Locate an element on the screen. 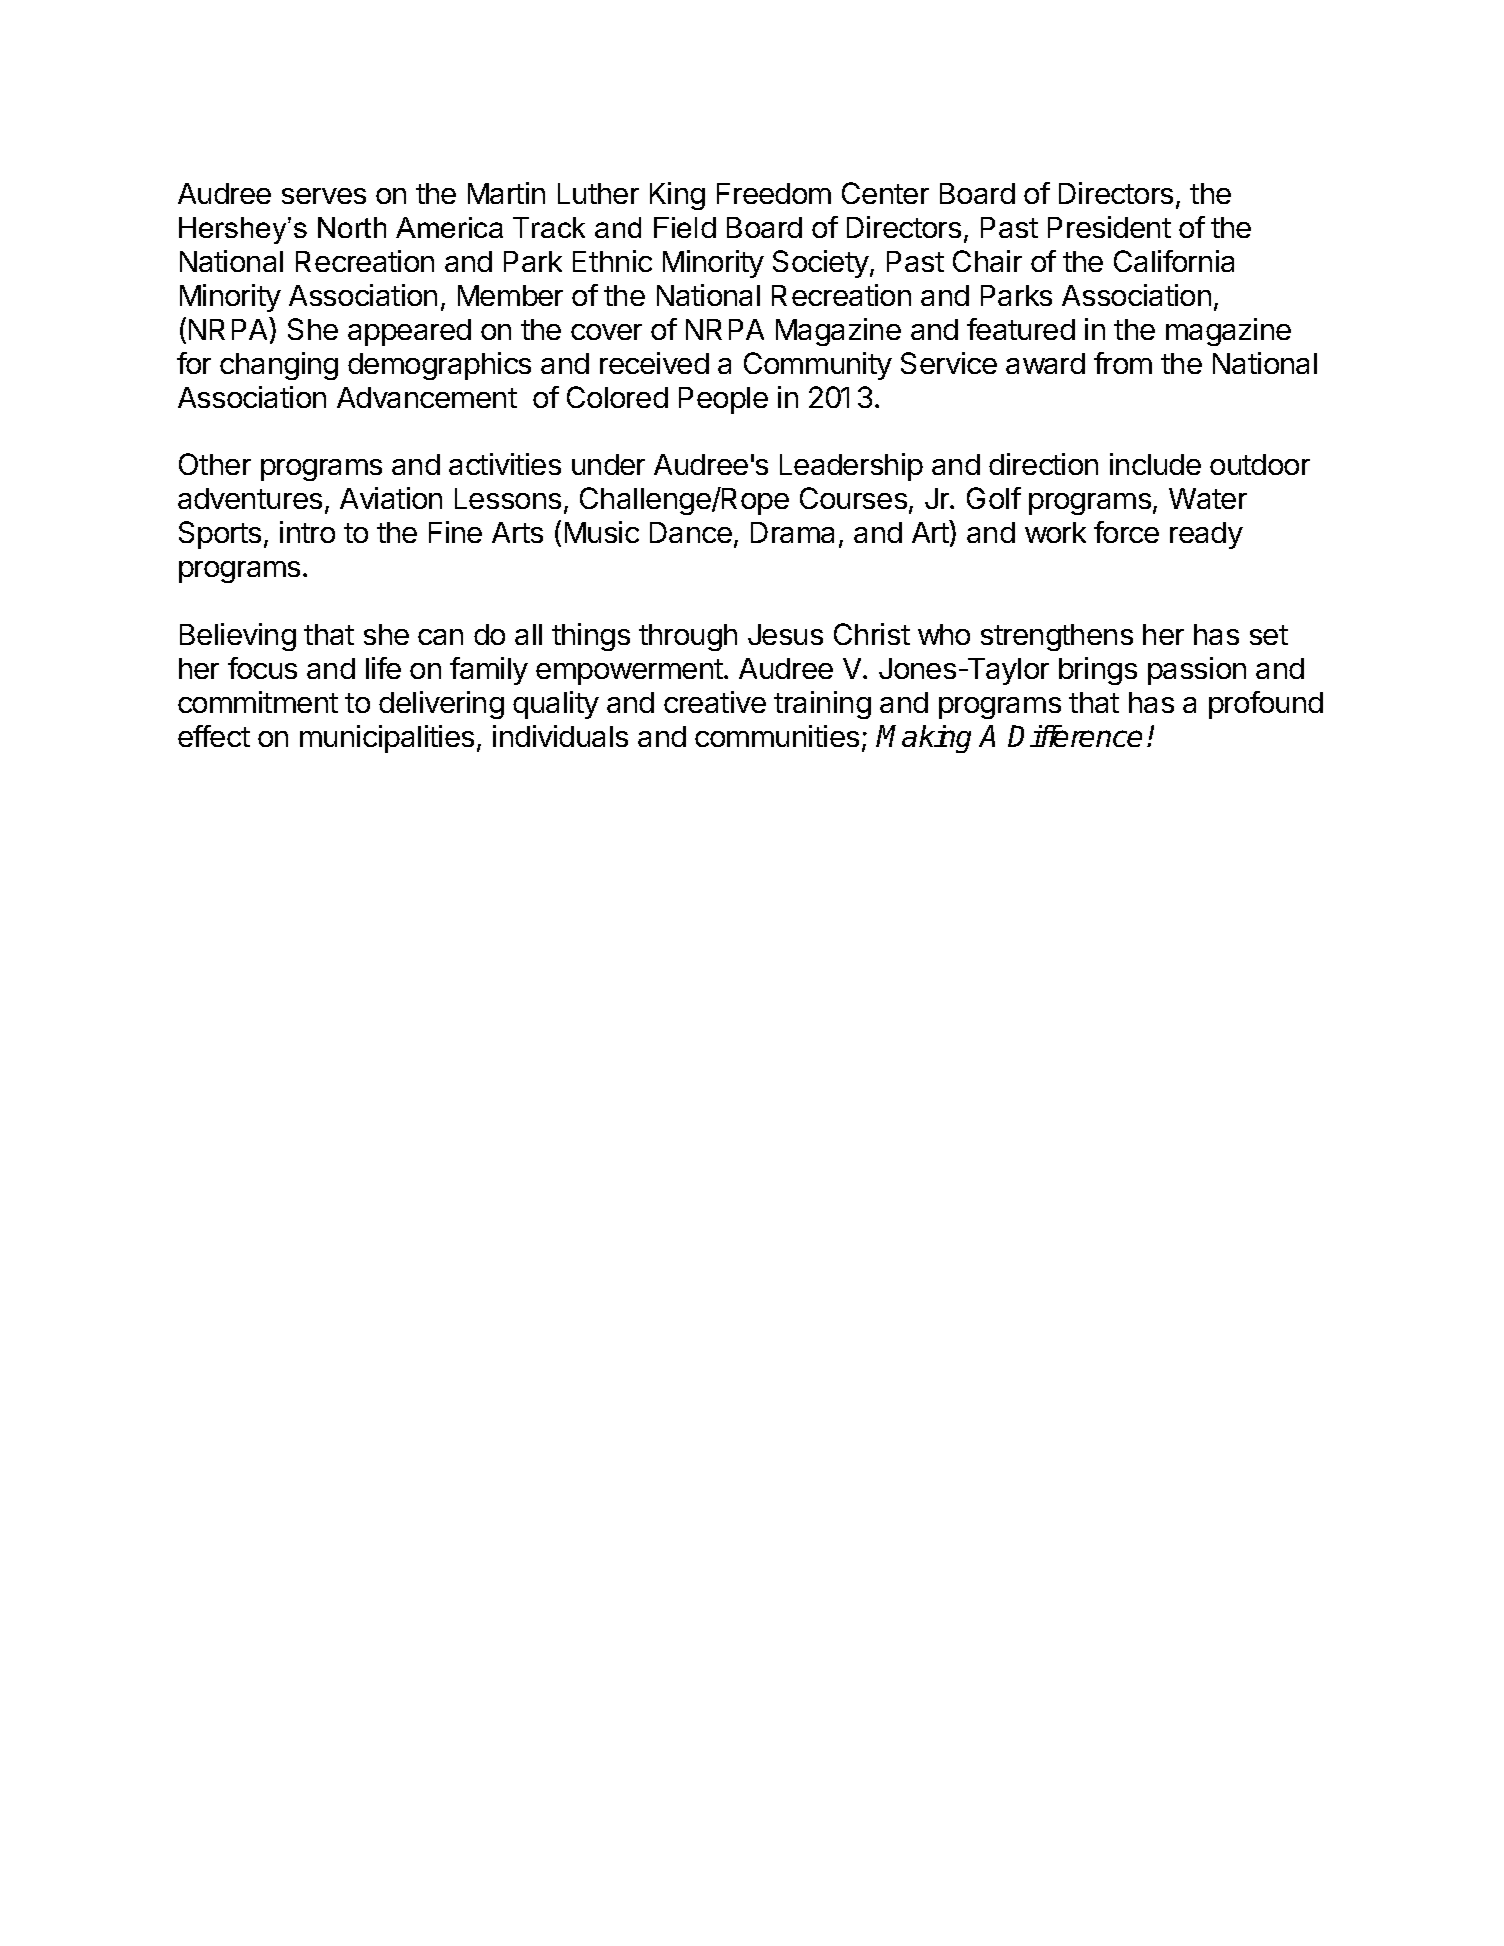 The width and height of the screenshot is (1504, 1946). Jesus is located at coordinates (785, 634).
